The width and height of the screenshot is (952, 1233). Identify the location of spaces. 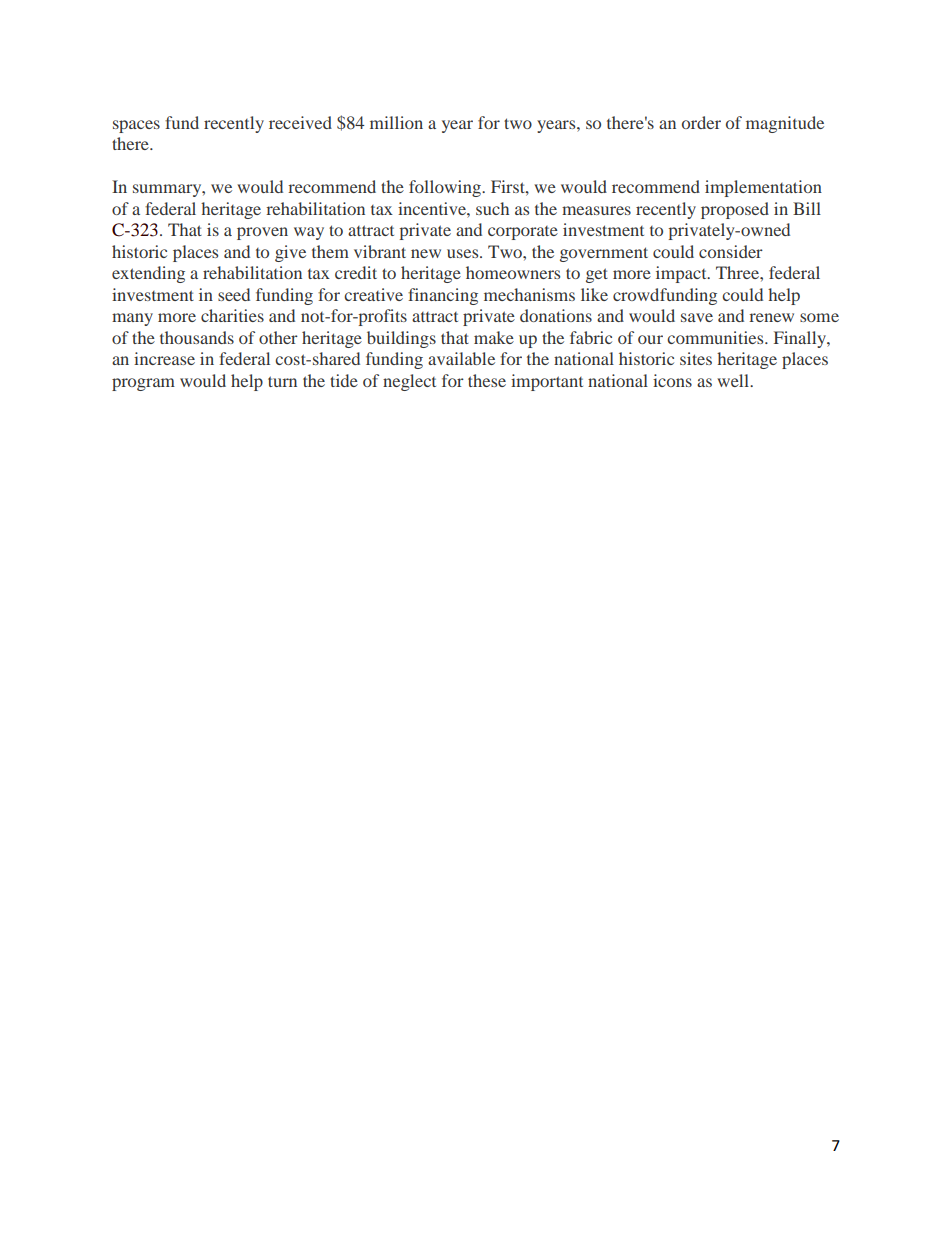
(136, 126).
